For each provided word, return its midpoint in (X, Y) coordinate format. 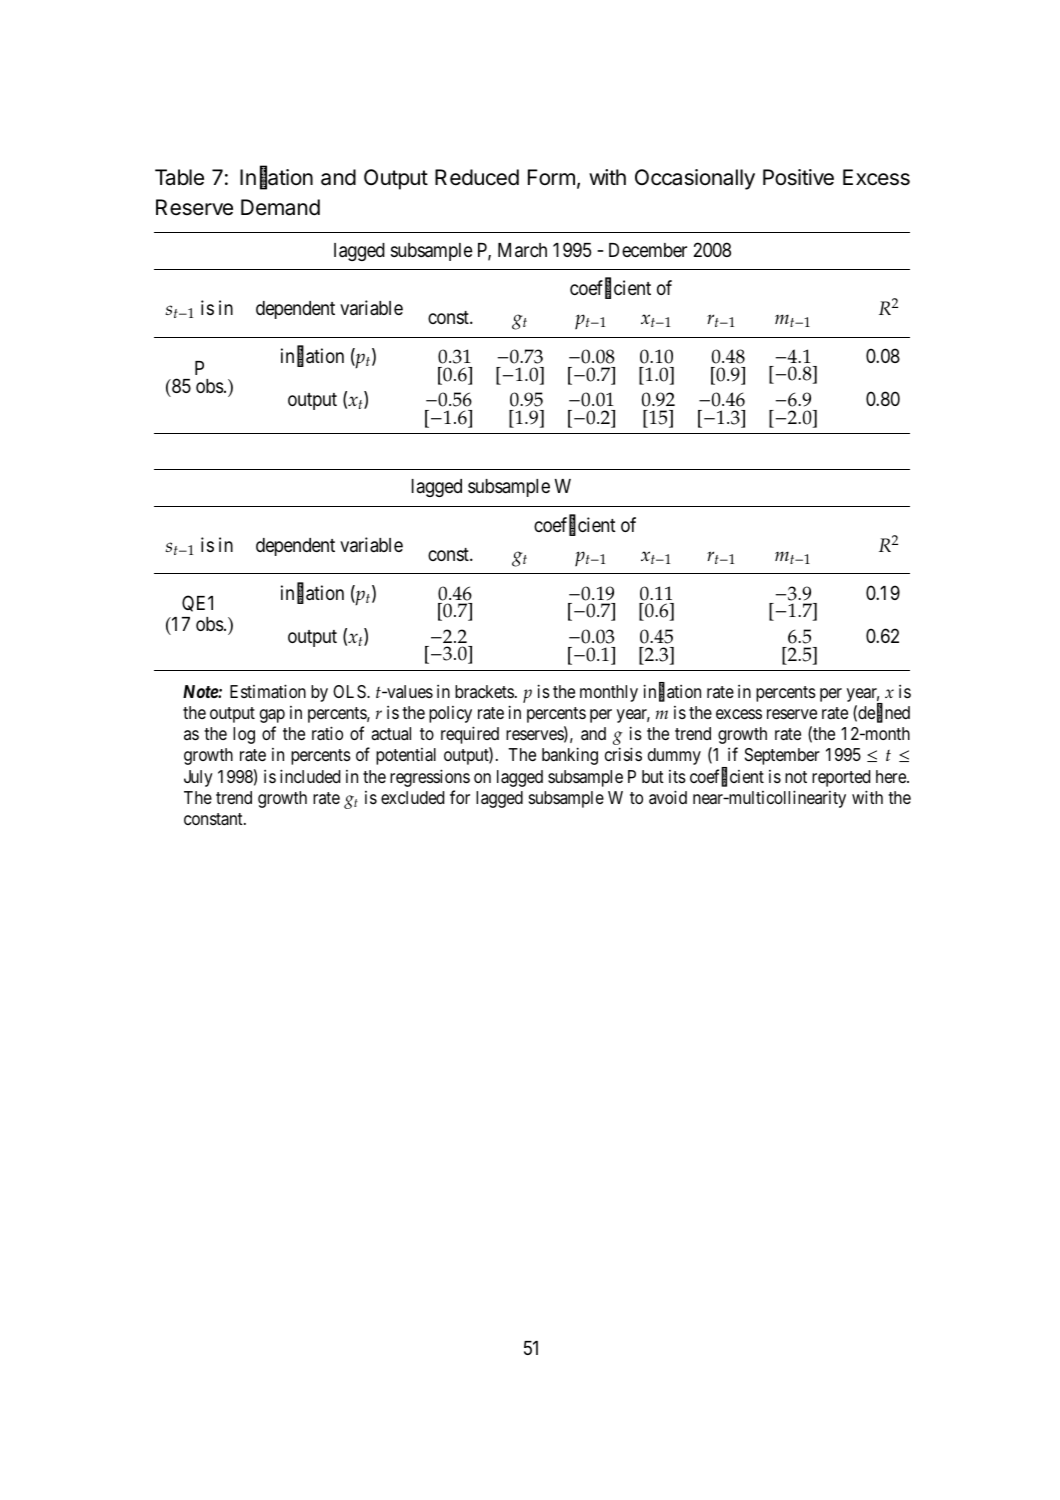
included (310, 776)
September (782, 756)
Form (551, 177)
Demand (280, 207)
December (648, 250)
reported (841, 778)
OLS (350, 692)
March (522, 250)
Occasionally (695, 179)
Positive (798, 177)
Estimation (268, 691)
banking (570, 756)
